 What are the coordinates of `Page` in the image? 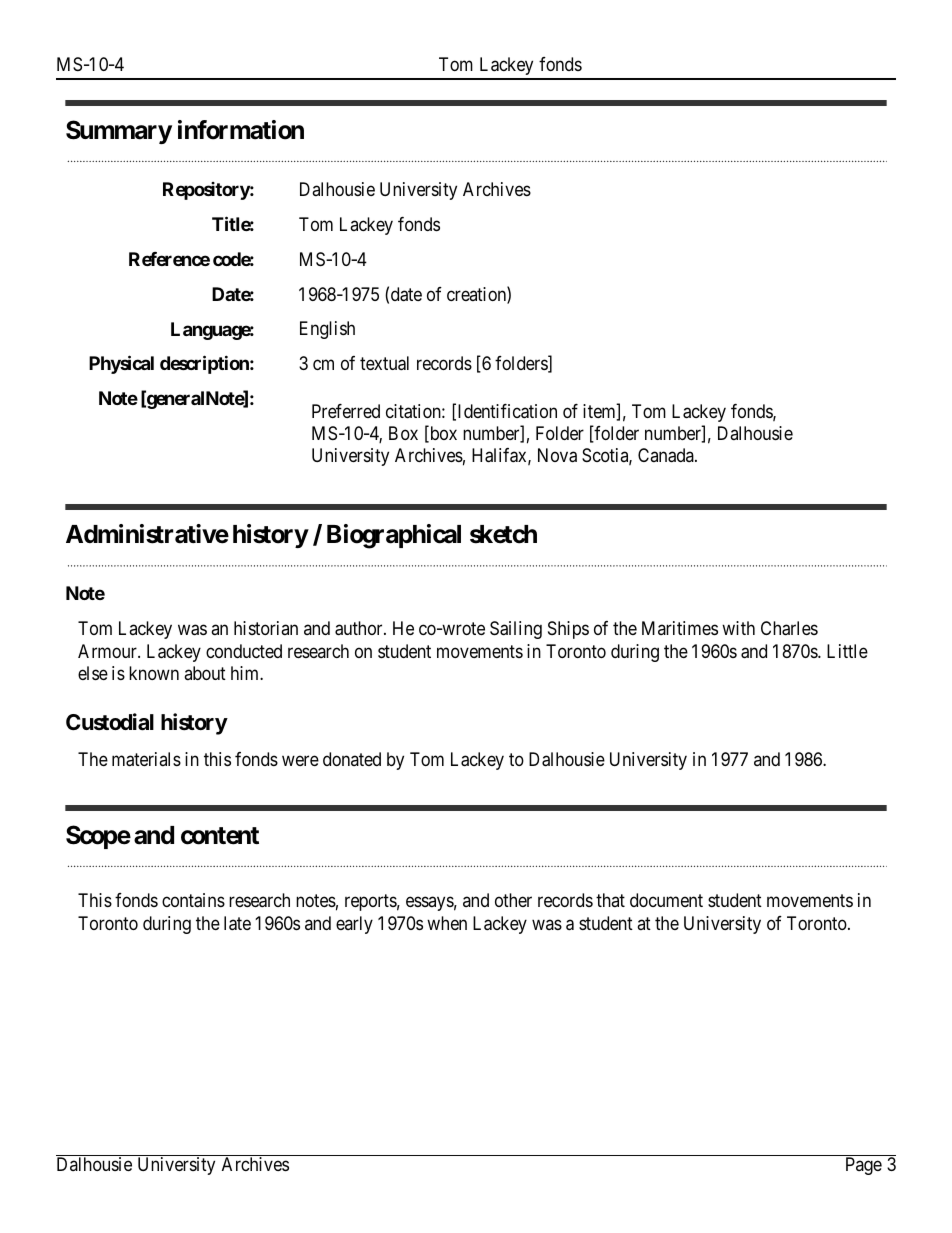 It's located at (864, 1166).
